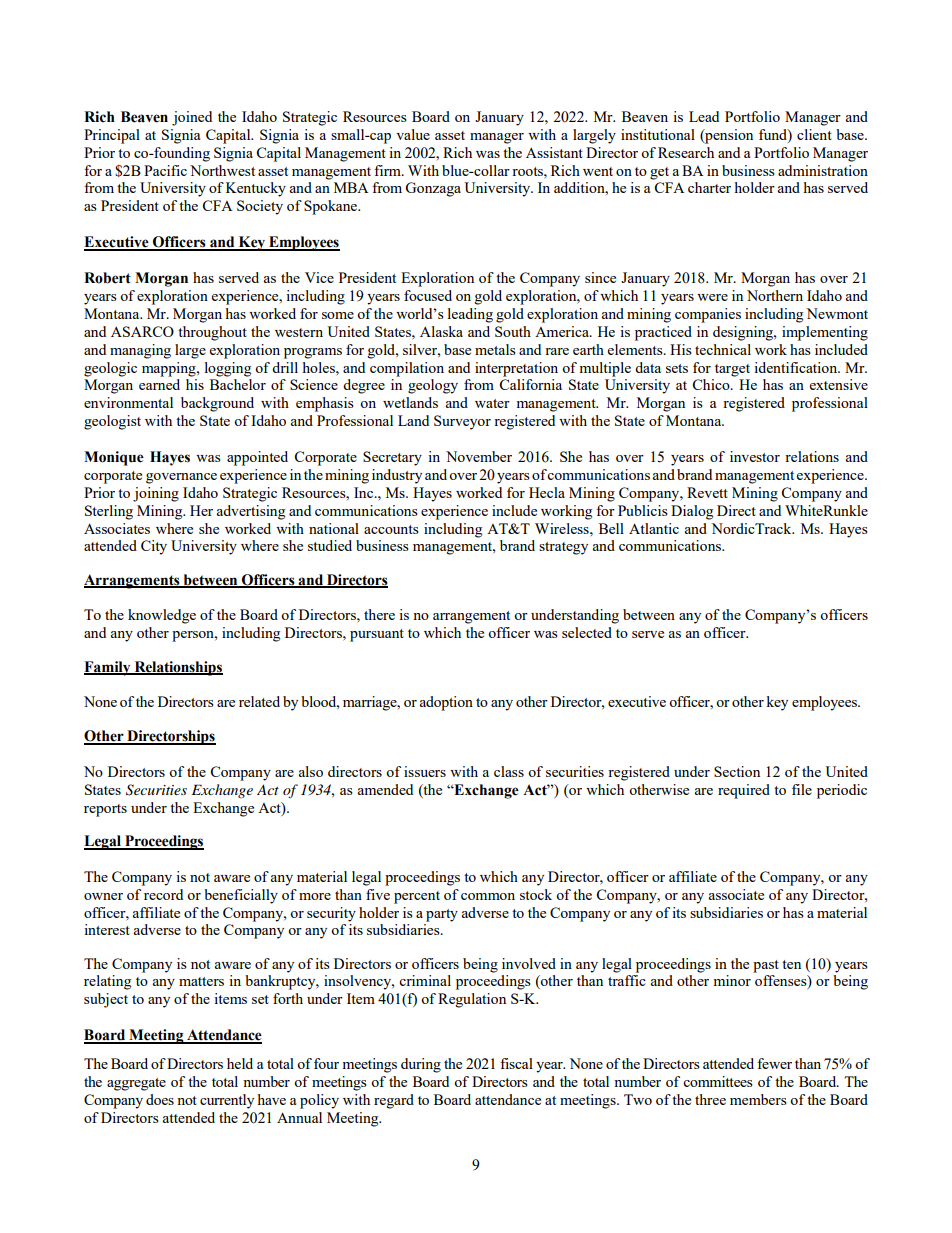 The width and height of the page is (952, 1233). Describe the element at coordinates (162, 616) in the page. I see `knowledge` at that location.
